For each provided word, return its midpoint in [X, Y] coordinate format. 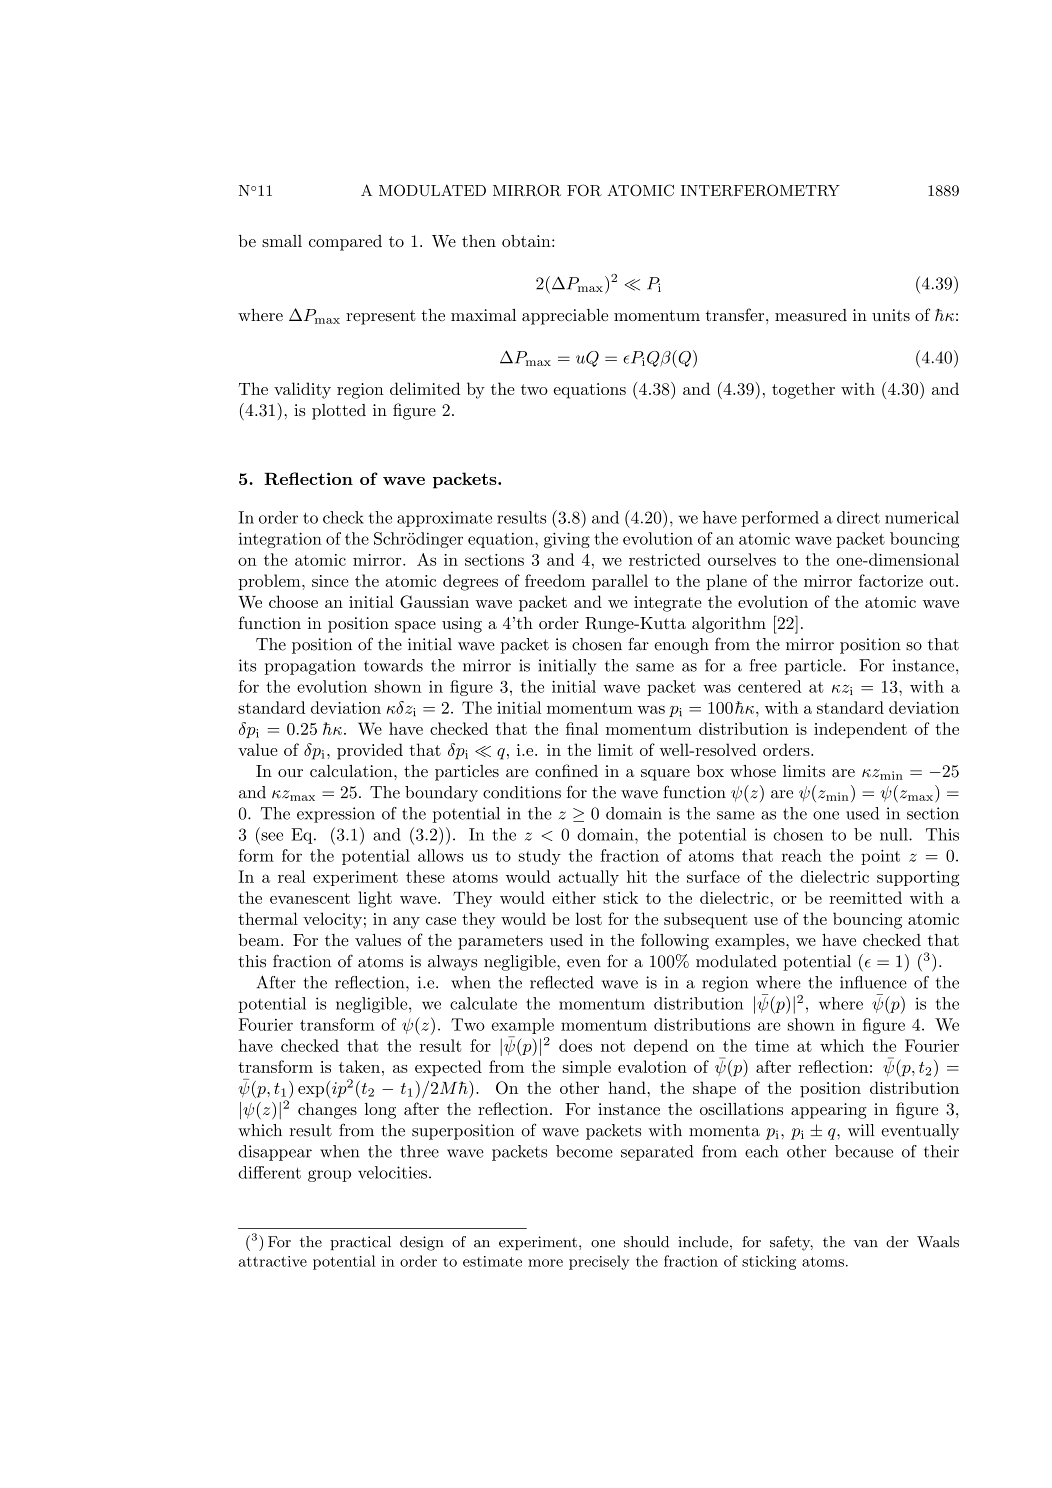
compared [345, 243]
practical [360, 1243]
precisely [599, 1262]
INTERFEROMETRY [760, 190]
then [479, 241]
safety [791, 1243]
